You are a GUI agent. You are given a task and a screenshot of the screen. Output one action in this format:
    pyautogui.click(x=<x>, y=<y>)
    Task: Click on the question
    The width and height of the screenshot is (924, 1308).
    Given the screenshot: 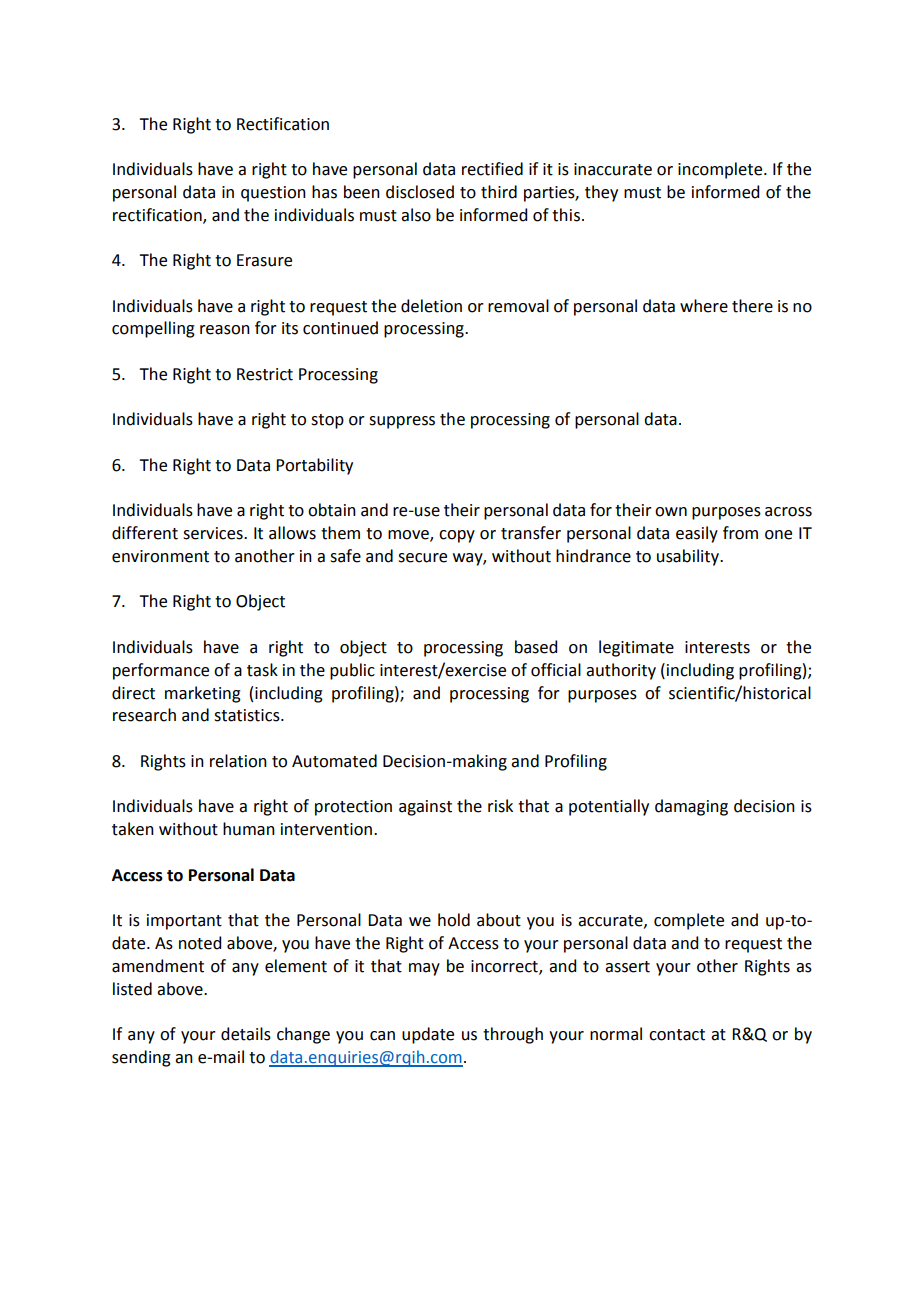 What is the action you would take?
    pyautogui.click(x=273, y=194)
